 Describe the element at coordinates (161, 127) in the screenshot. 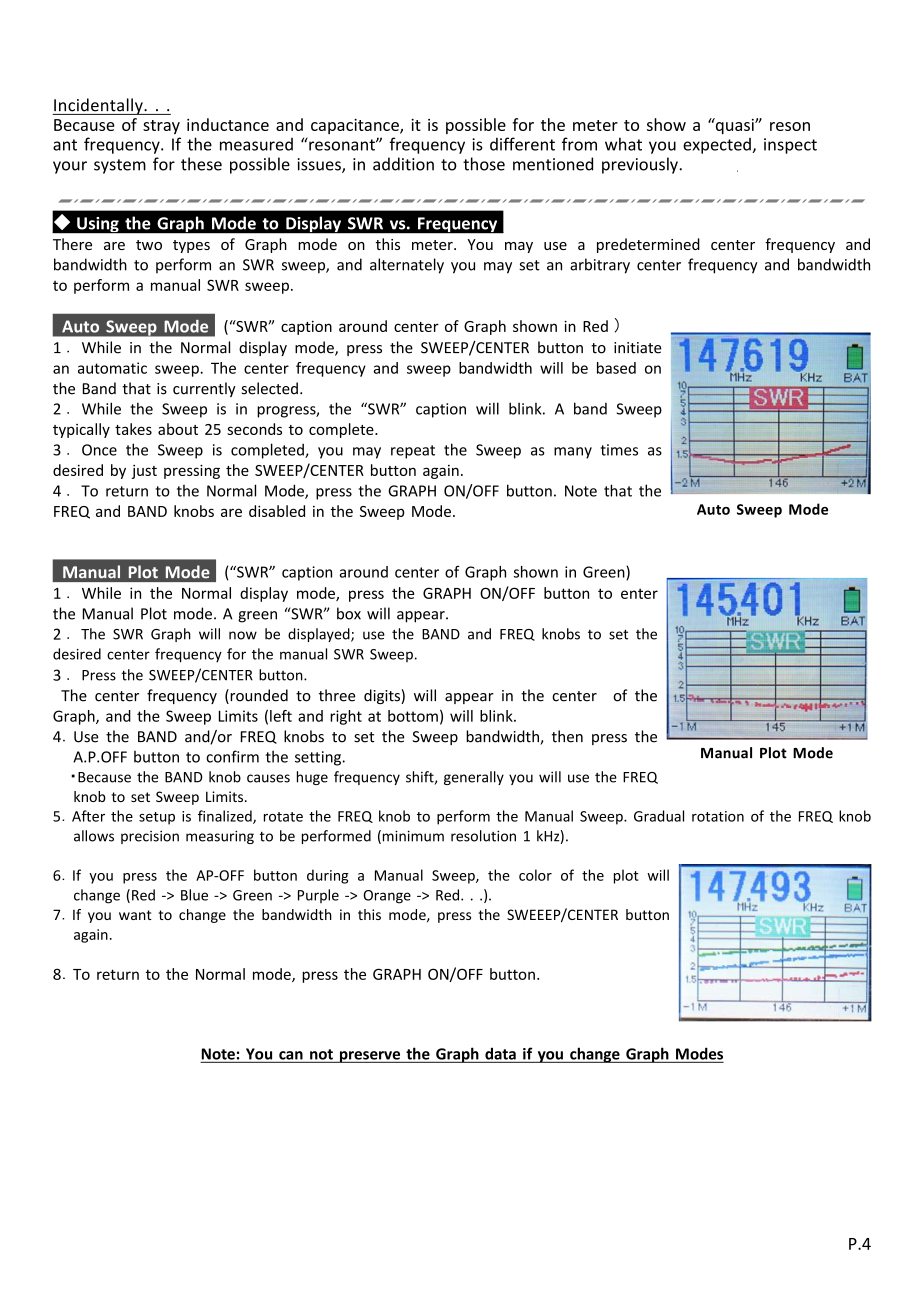

I see `stray` at that location.
